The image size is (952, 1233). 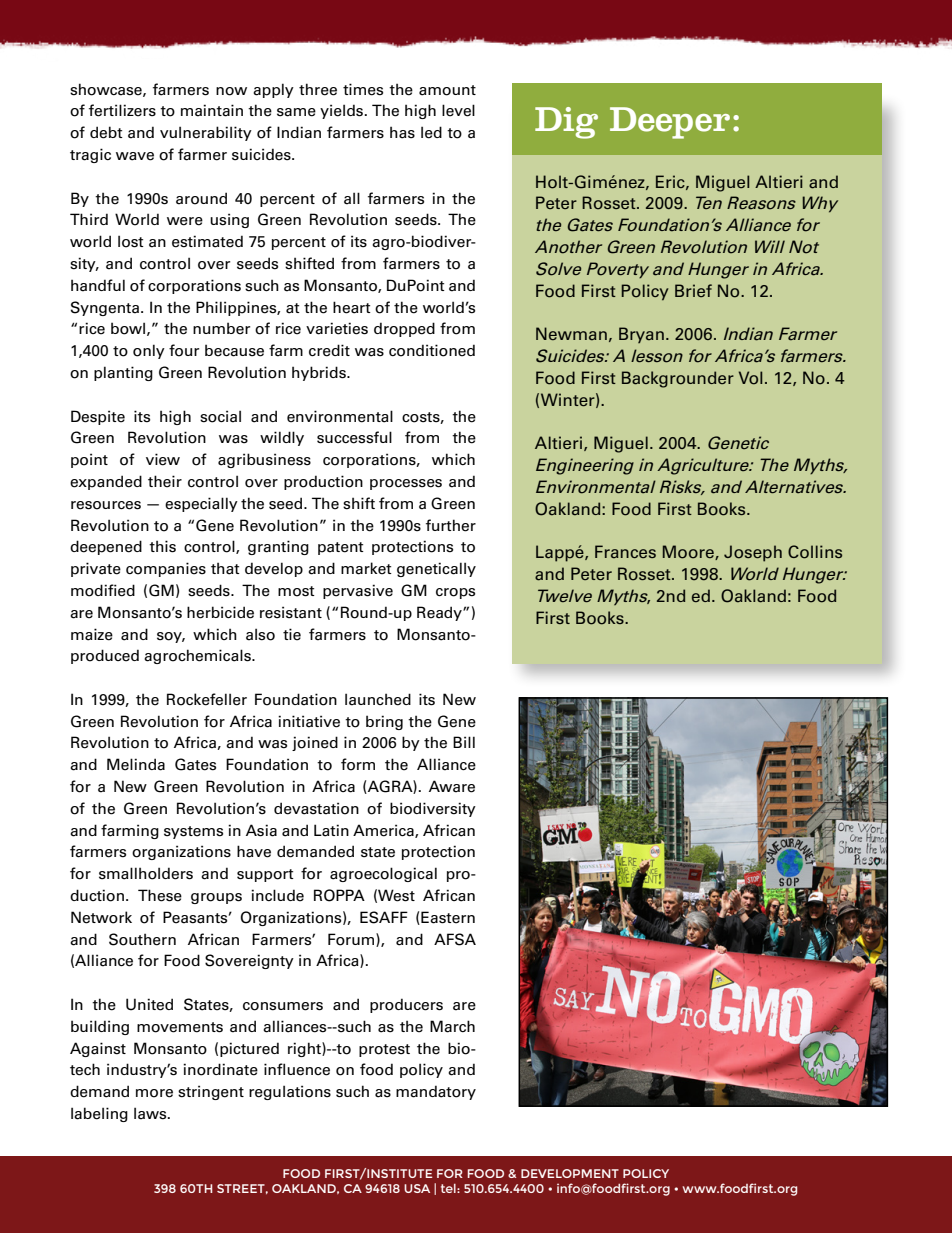 What do you see at coordinates (753, 553) in the screenshot?
I see `Joseph` at bounding box center [753, 553].
